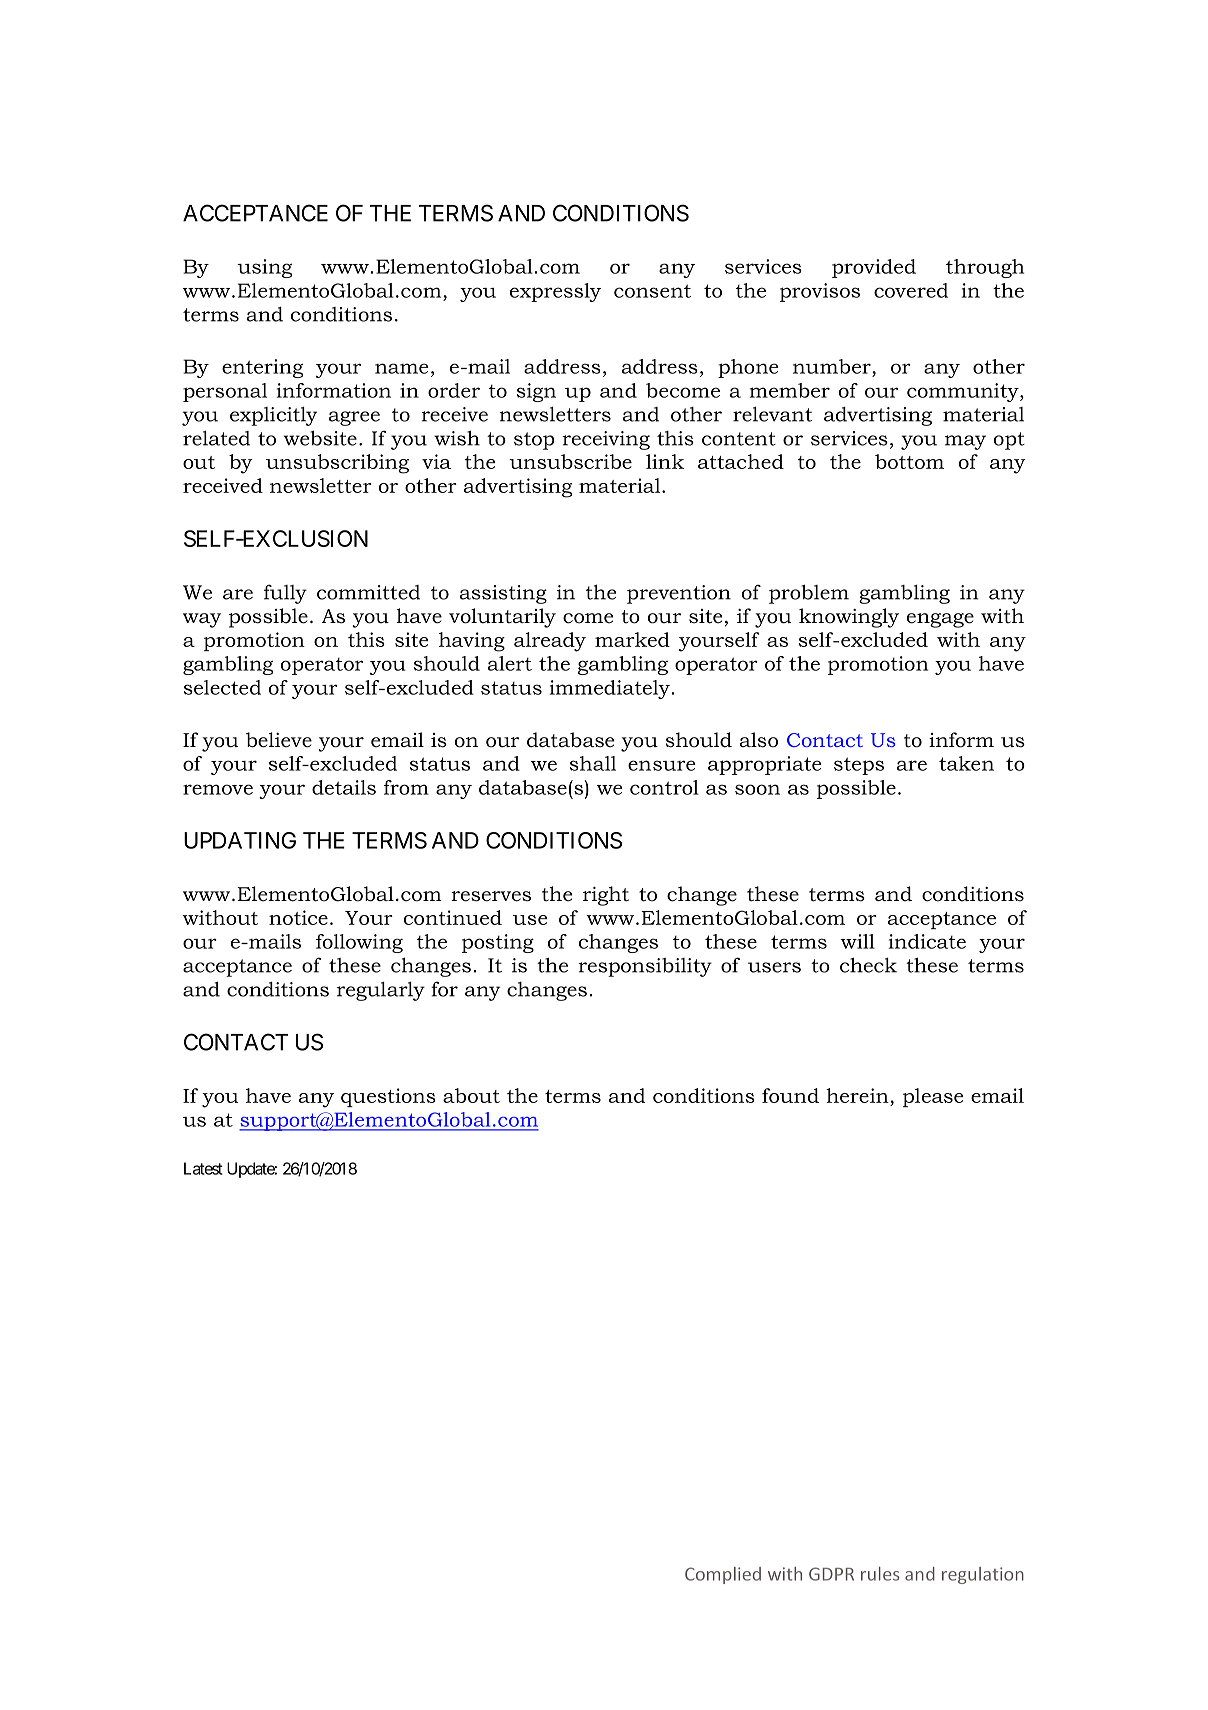 Image resolution: width=1208 pixels, height=1710 pixels. What do you see at coordinates (632, 639) in the image?
I see `marked` at bounding box center [632, 639].
